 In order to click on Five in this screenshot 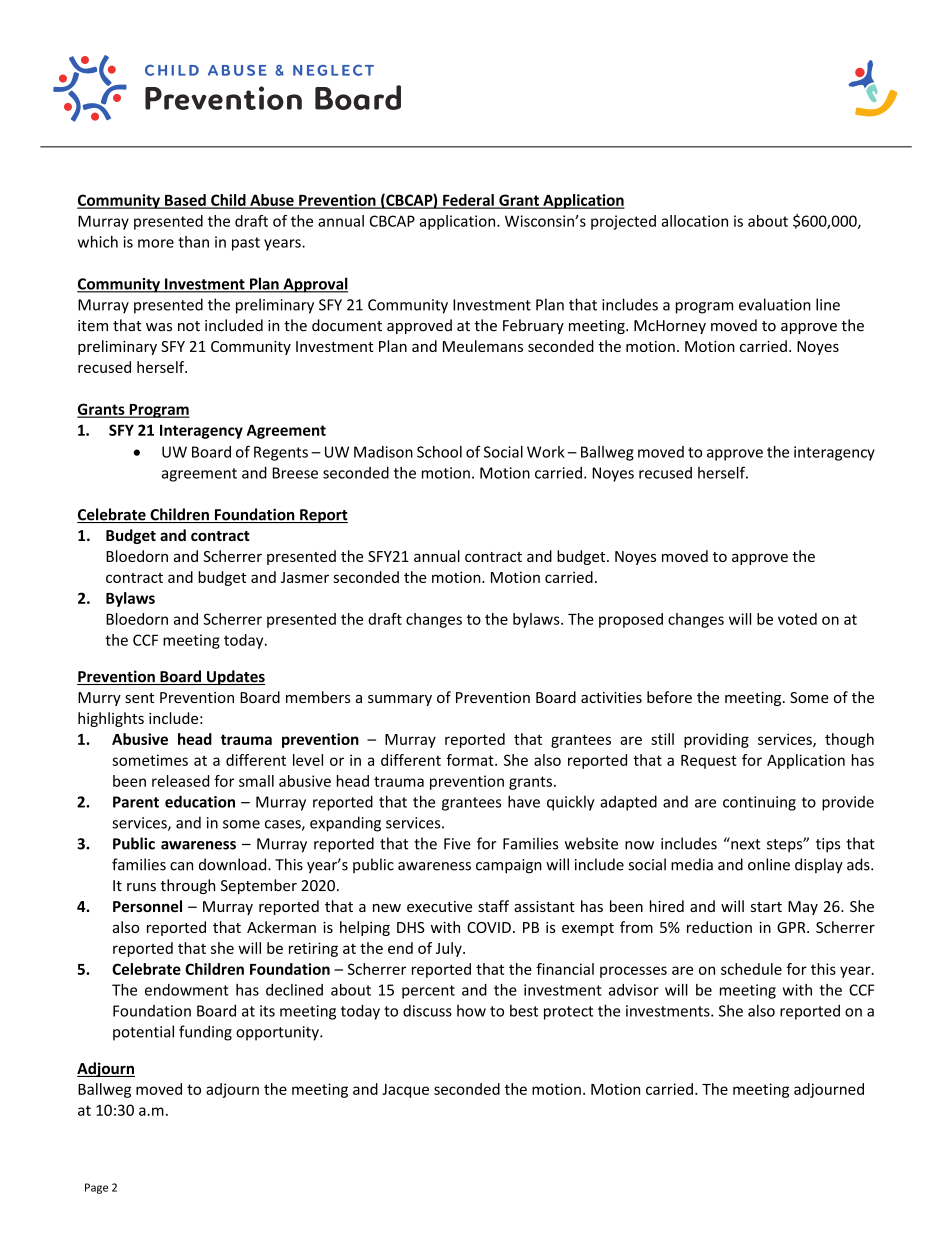, I will do `click(457, 844)`.
